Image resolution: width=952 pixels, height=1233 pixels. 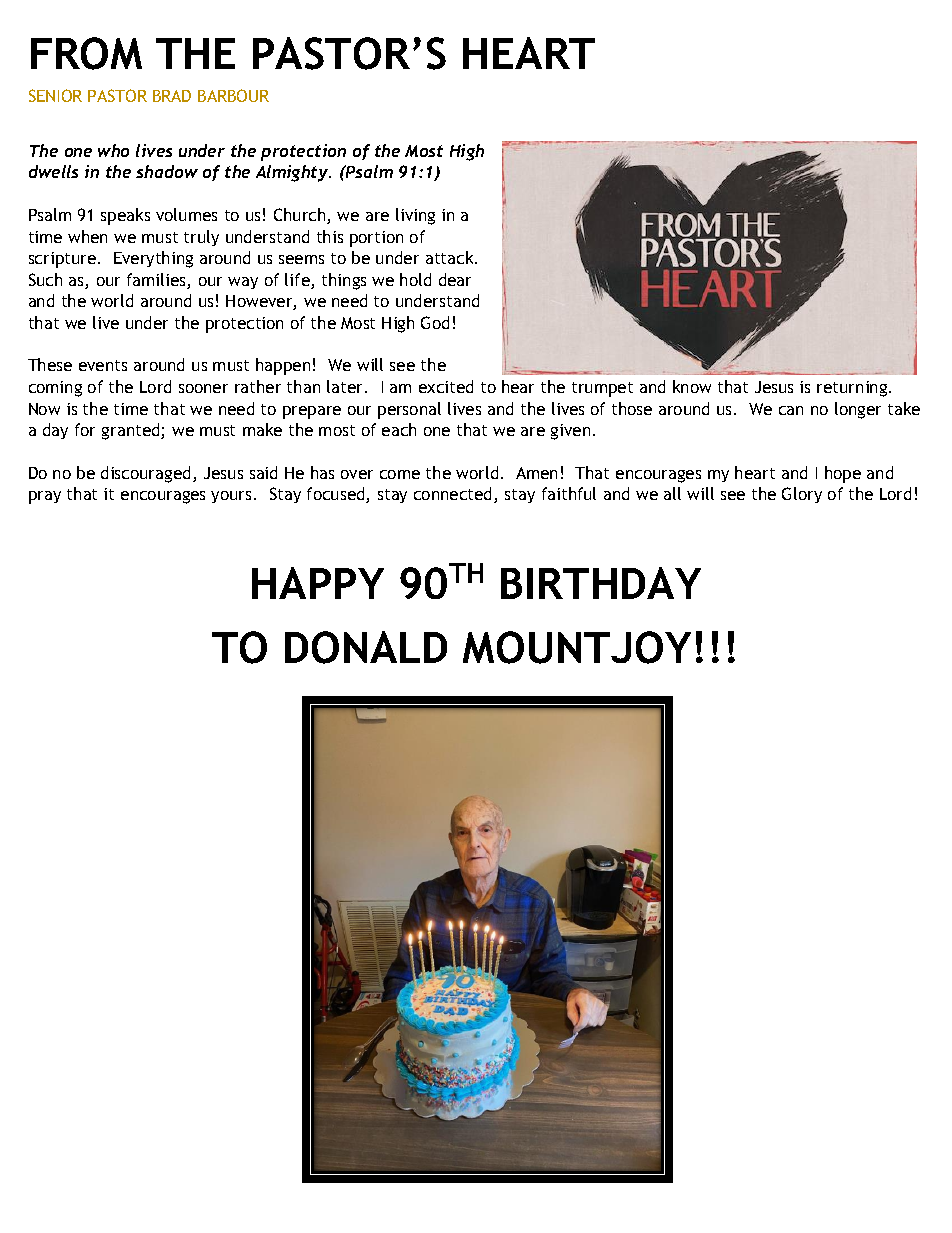 What do you see at coordinates (791, 410) in the document?
I see `can` at bounding box center [791, 410].
